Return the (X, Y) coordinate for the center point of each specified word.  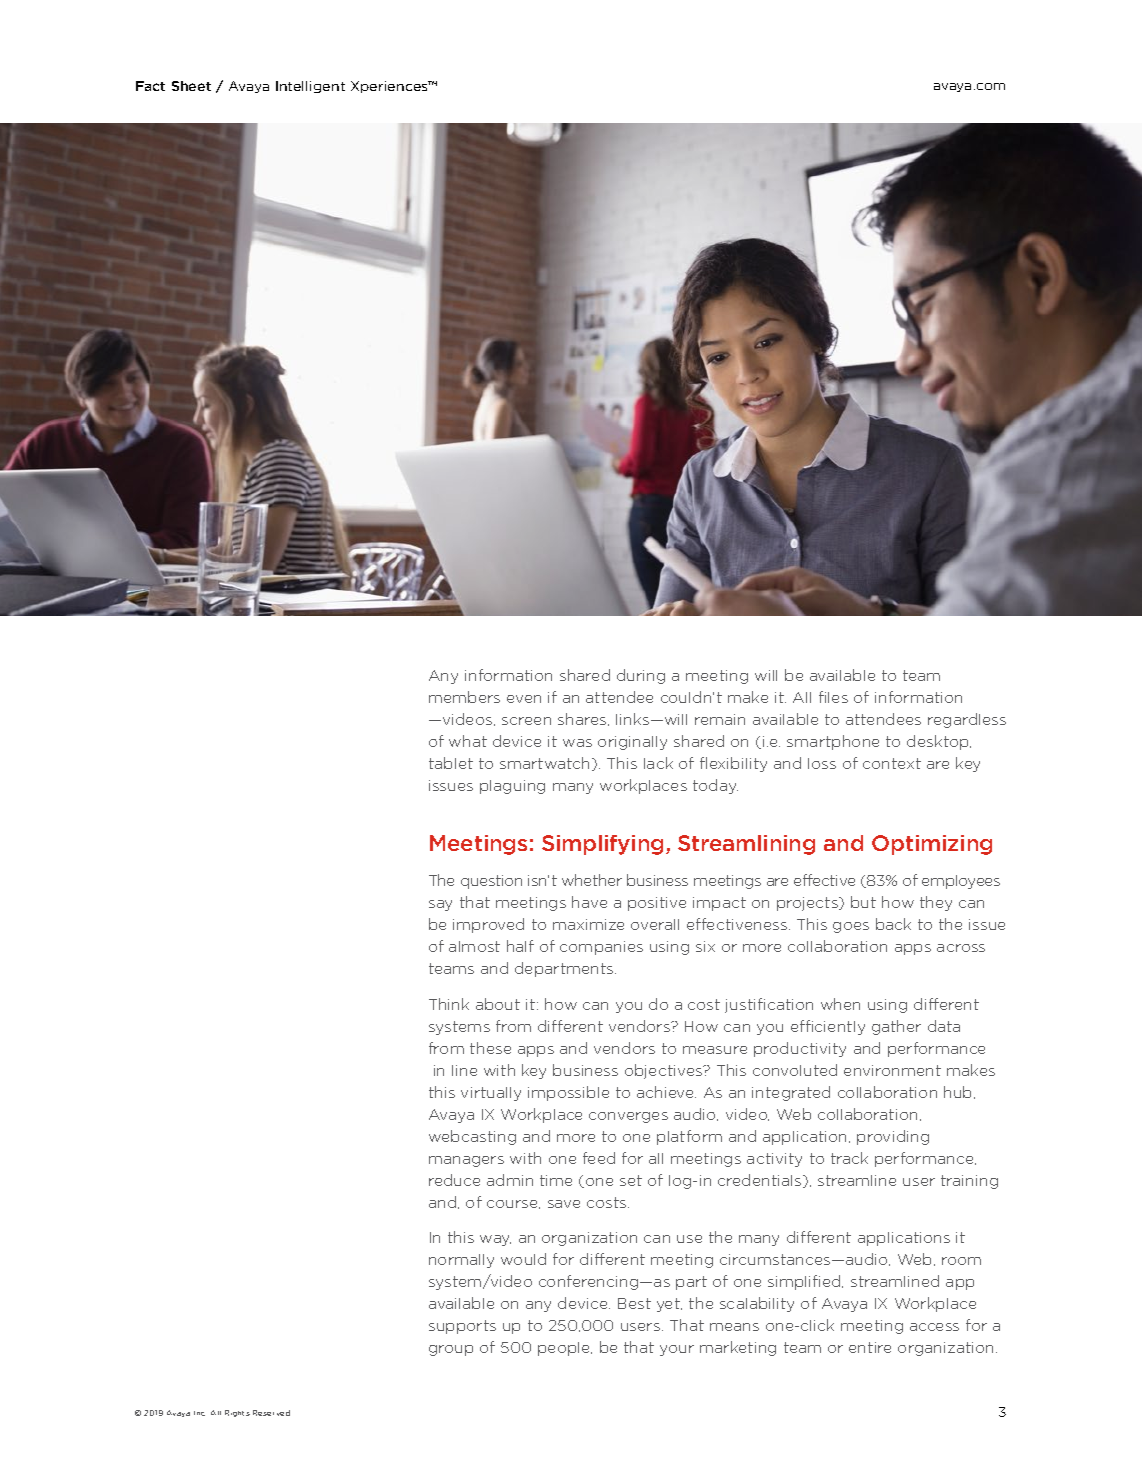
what (468, 741)
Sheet (191, 86)
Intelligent (310, 87)
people (565, 1349)
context (892, 763)
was (577, 743)
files (833, 697)
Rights (237, 1413)
